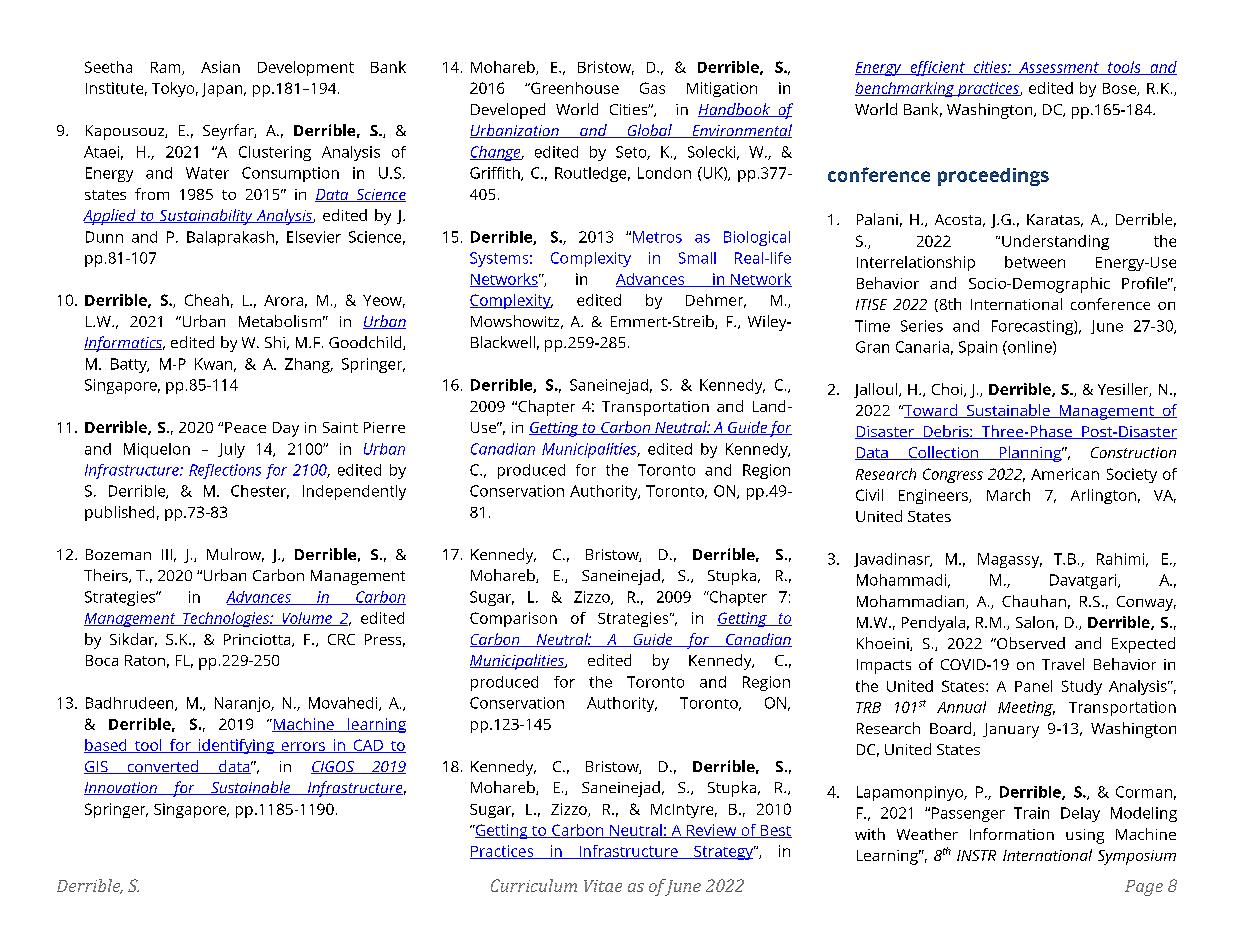 Image resolution: width=1233 pixels, height=952 pixels. I want to click on Spain, so click(978, 348).
